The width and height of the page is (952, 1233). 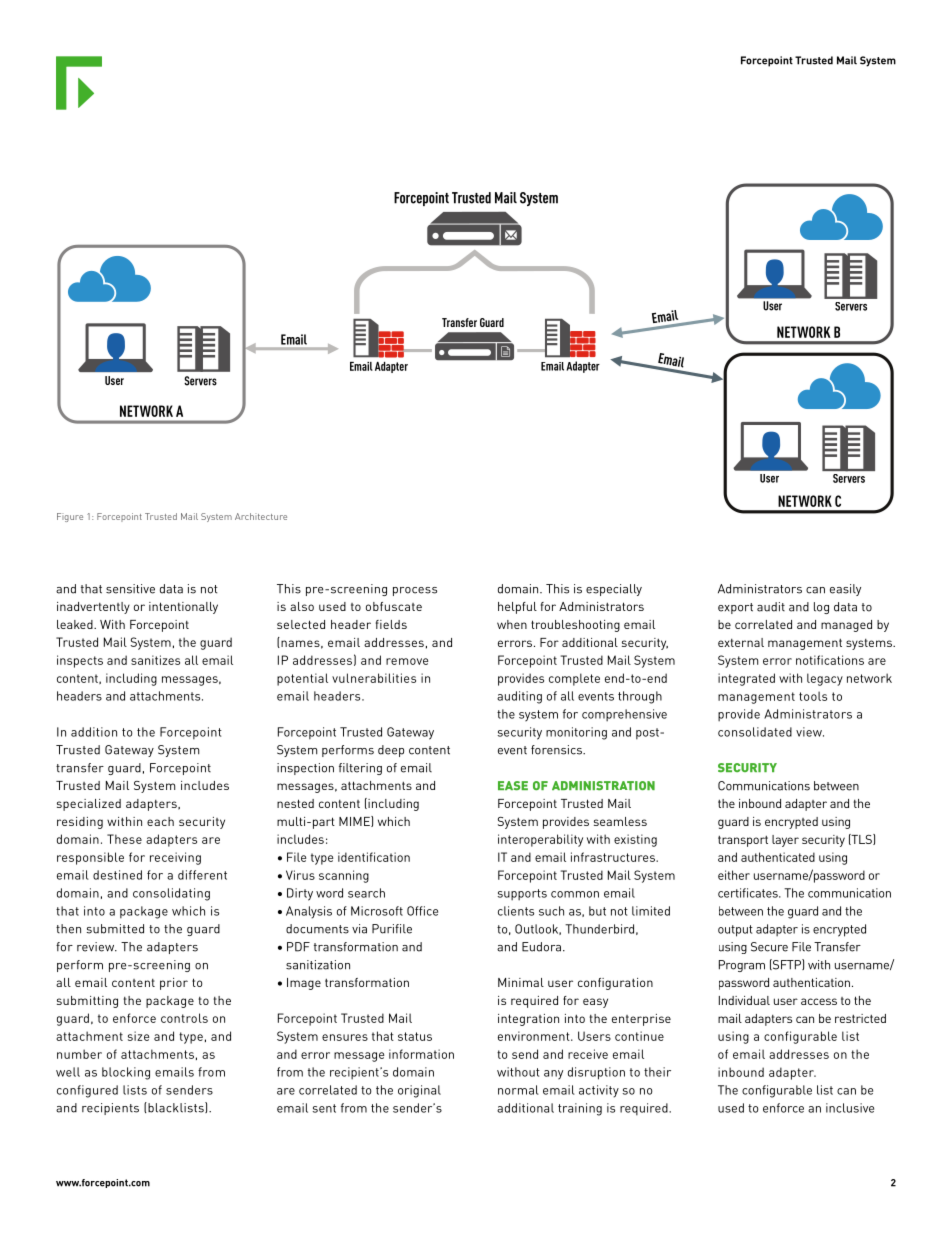 What do you see at coordinates (845, 590) in the page?
I see `easily` at bounding box center [845, 590].
